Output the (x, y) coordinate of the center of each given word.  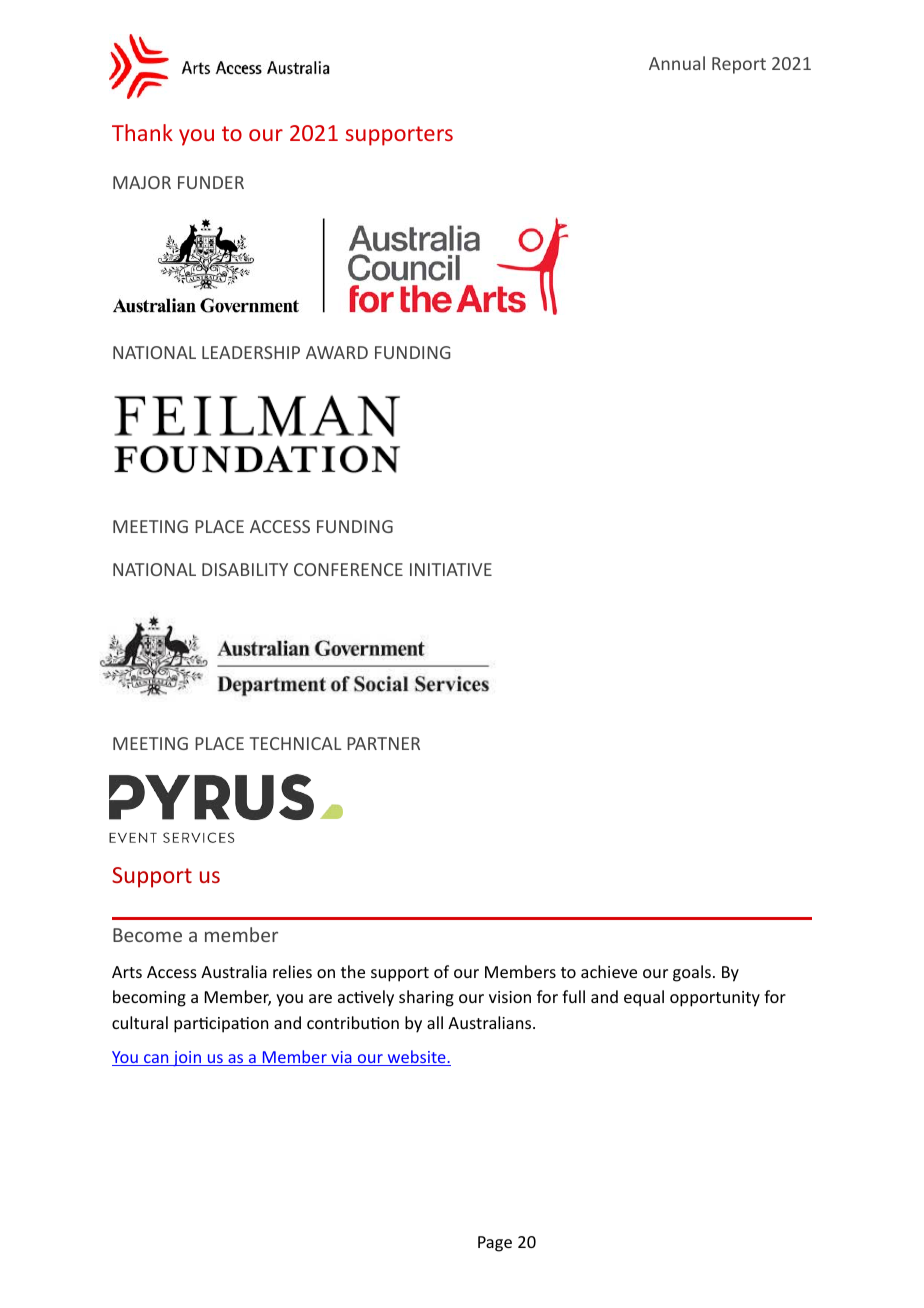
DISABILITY (245, 569)
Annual (677, 63)
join (187, 1059)
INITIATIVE (451, 569)
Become (147, 935)
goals (692, 973)
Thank (142, 132)
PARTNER (383, 743)
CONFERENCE (348, 569)
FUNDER (211, 182)
